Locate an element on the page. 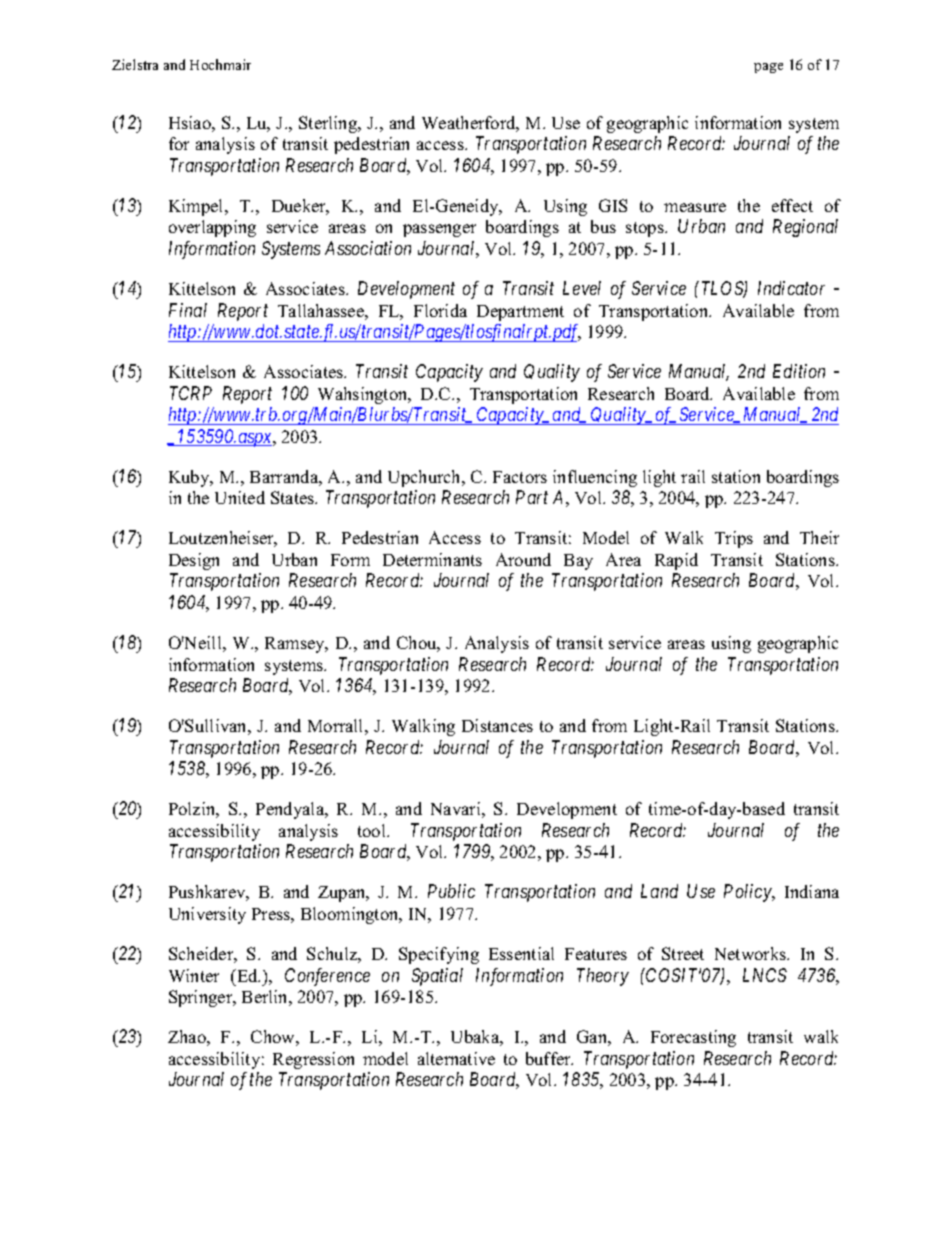  Sterling is located at coordinates (329, 124).
